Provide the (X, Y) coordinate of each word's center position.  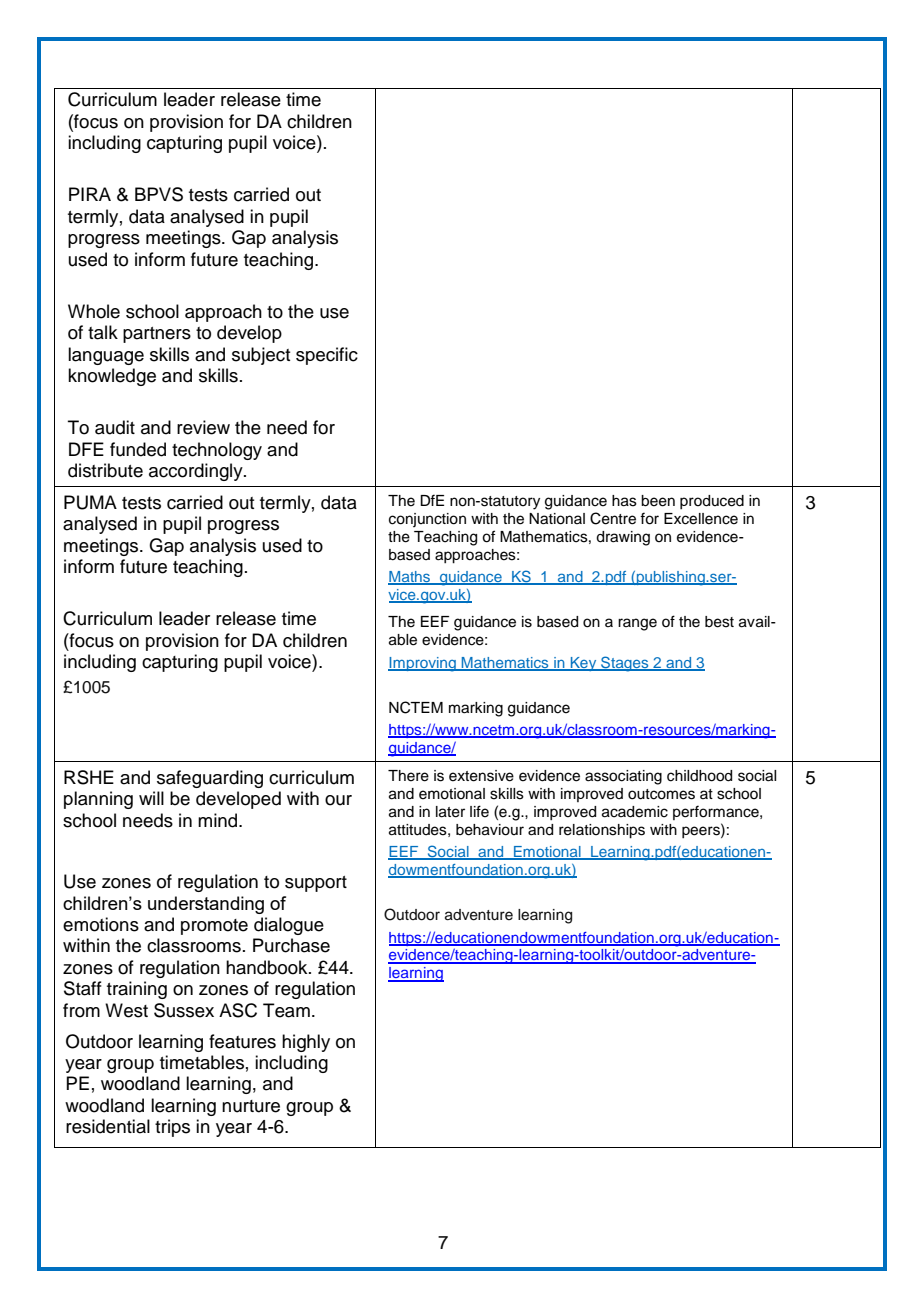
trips (172, 1128)
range (637, 624)
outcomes (661, 794)
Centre (613, 518)
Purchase (291, 945)
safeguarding (210, 779)
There (408, 776)
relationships (602, 831)
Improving (423, 664)
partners (157, 335)
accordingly (197, 472)
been (658, 501)
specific (327, 356)
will (151, 798)
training (137, 990)
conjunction (427, 520)
